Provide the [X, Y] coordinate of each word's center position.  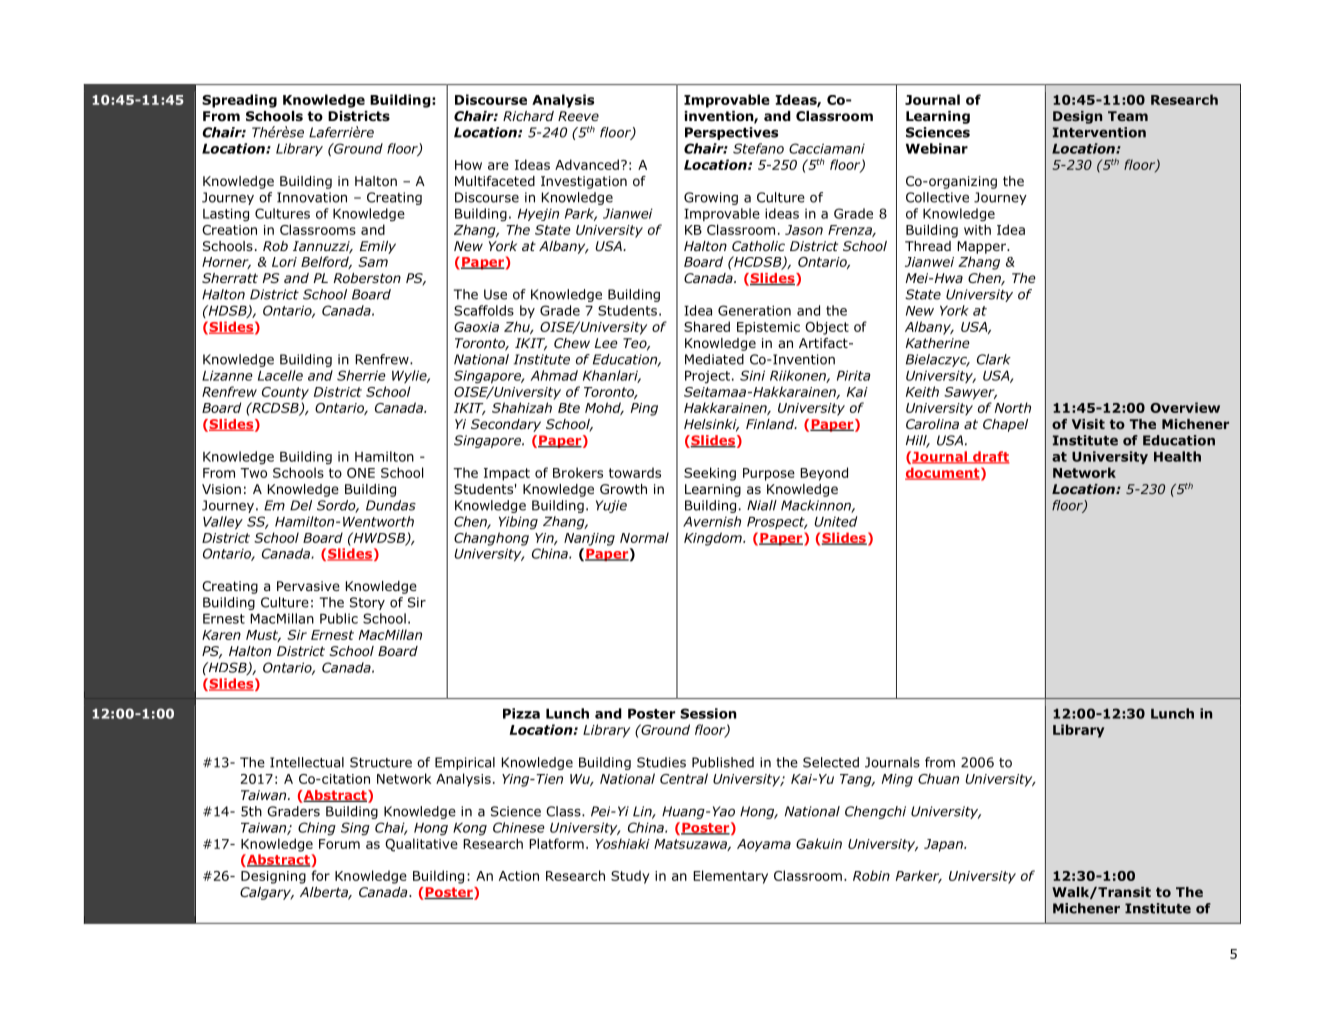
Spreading [239, 101]
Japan [944, 845]
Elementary [730, 877]
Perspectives [731, 133]
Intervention [1099, 132]
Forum [339, 844]
